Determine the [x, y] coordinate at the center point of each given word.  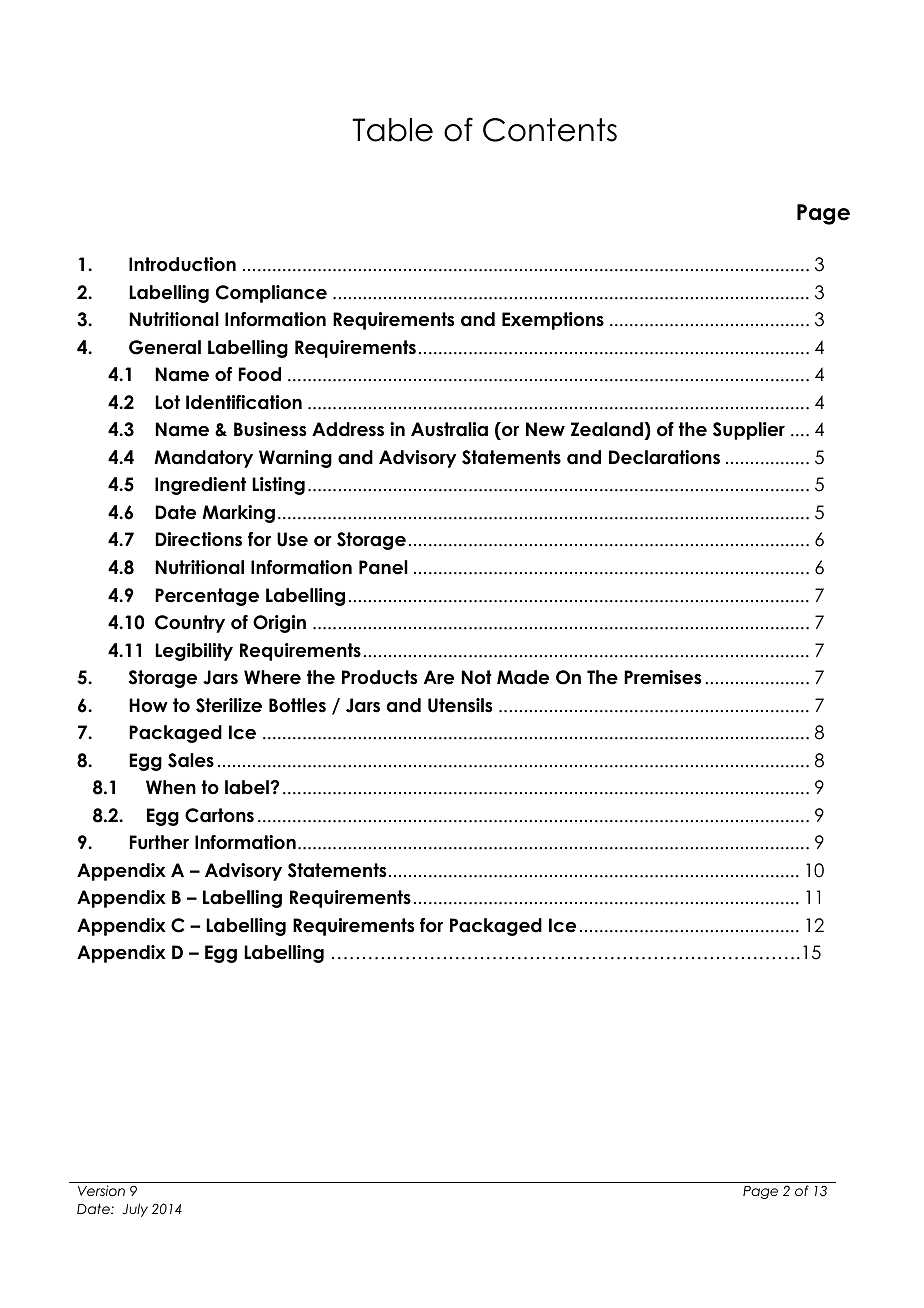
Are [439, 677]
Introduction [182, 264]
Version [101, 1190]
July [135, 1210]
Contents [550, 130]
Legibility [194, 652]
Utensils [460, 705]
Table [392, 130]
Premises [662, 677]
